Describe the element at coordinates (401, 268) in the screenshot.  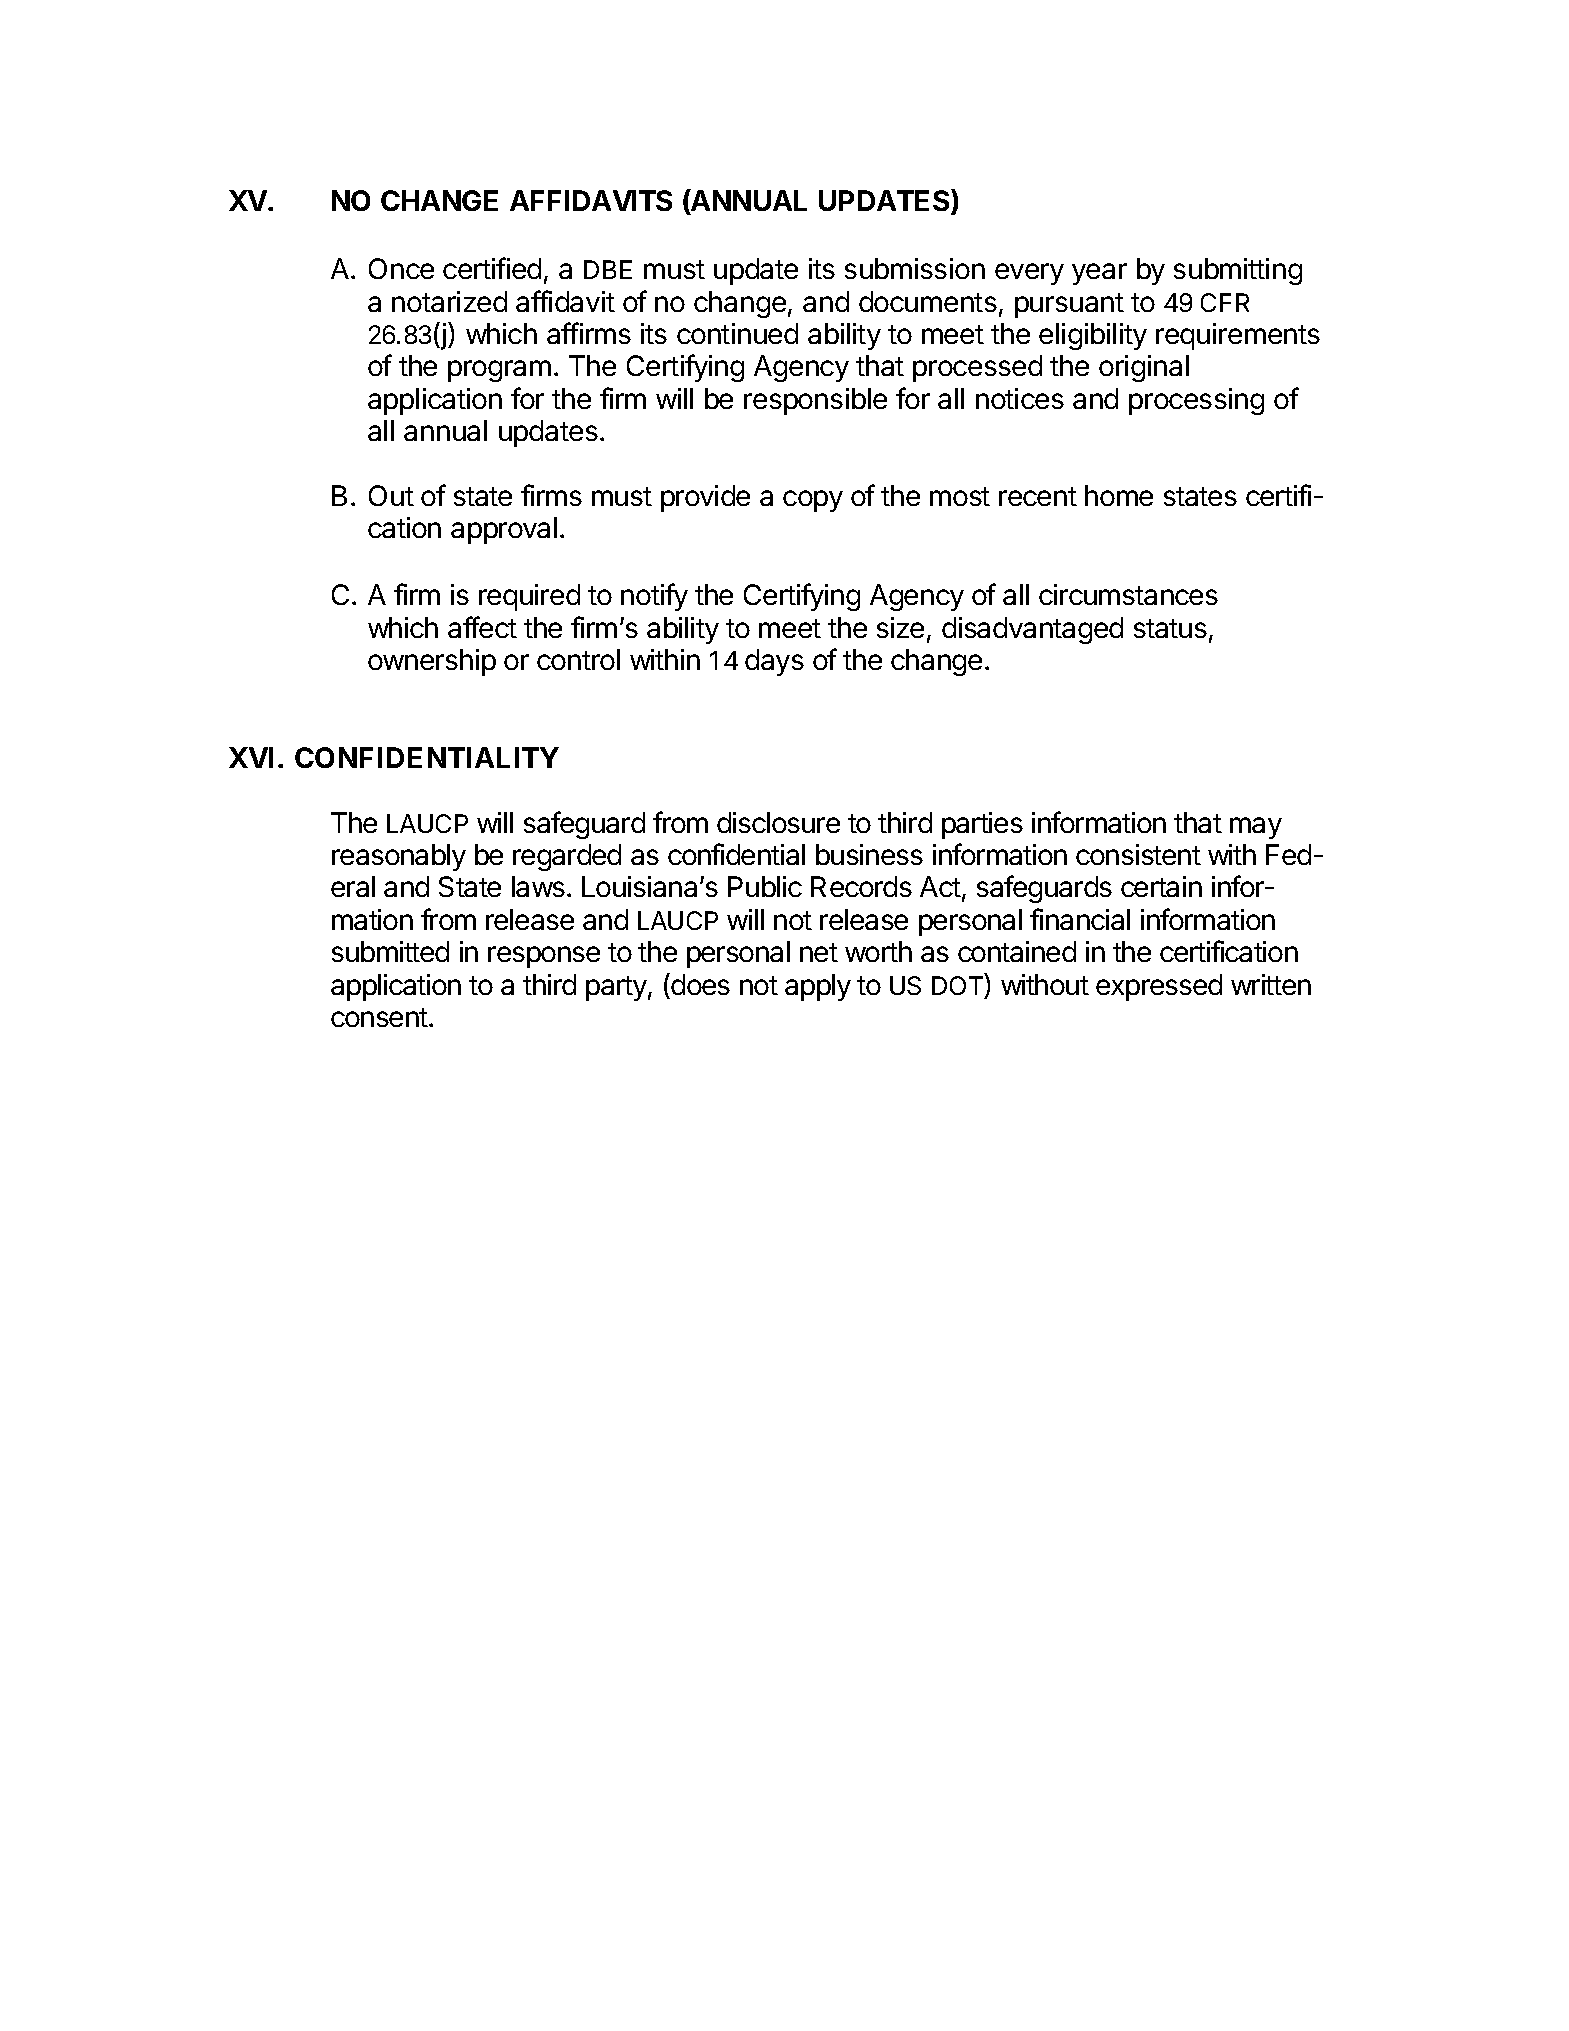
I see `Once` at that location.
